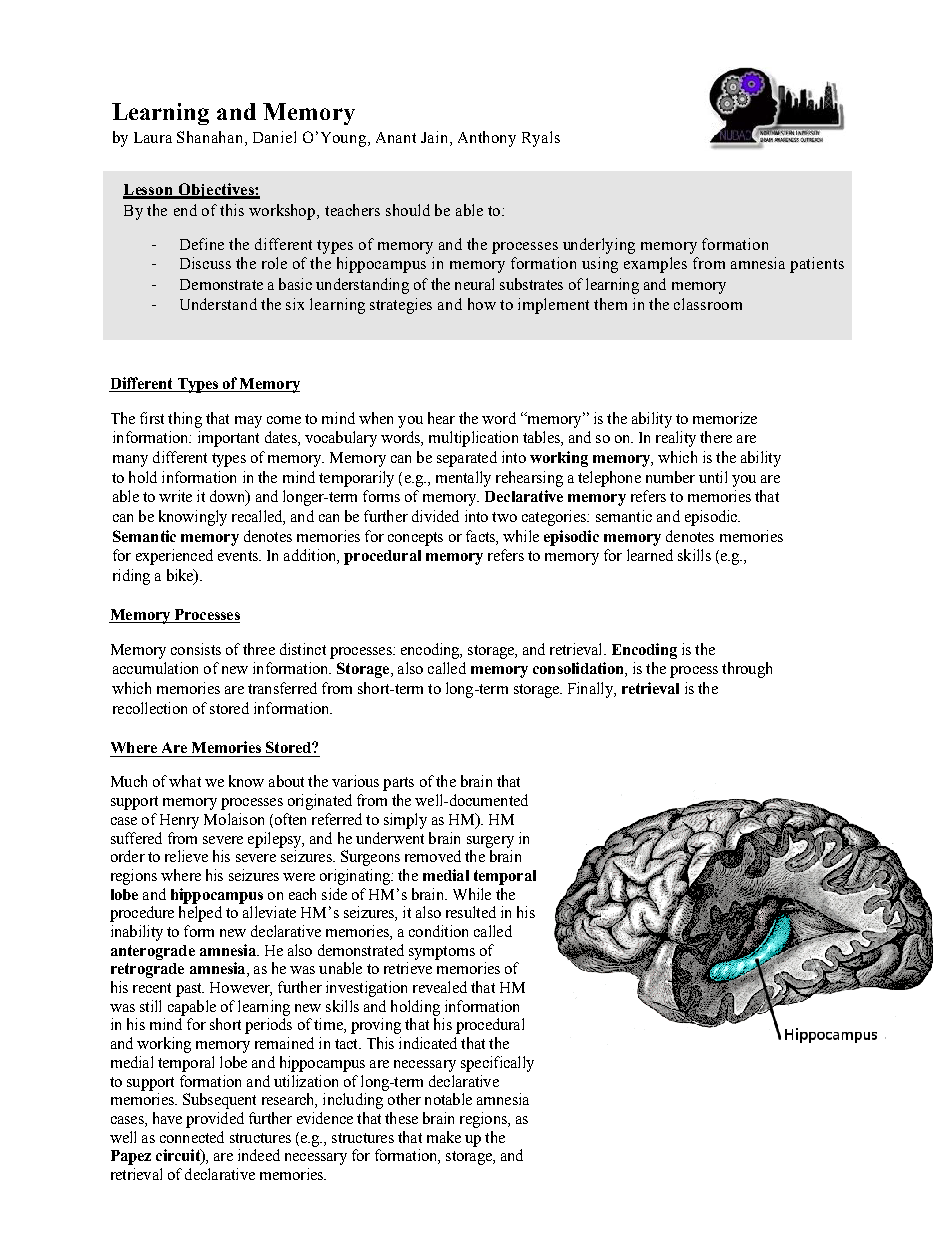 The width and height of the document is (952, 1233). I want to click on Anthony, so click(487, 139).
